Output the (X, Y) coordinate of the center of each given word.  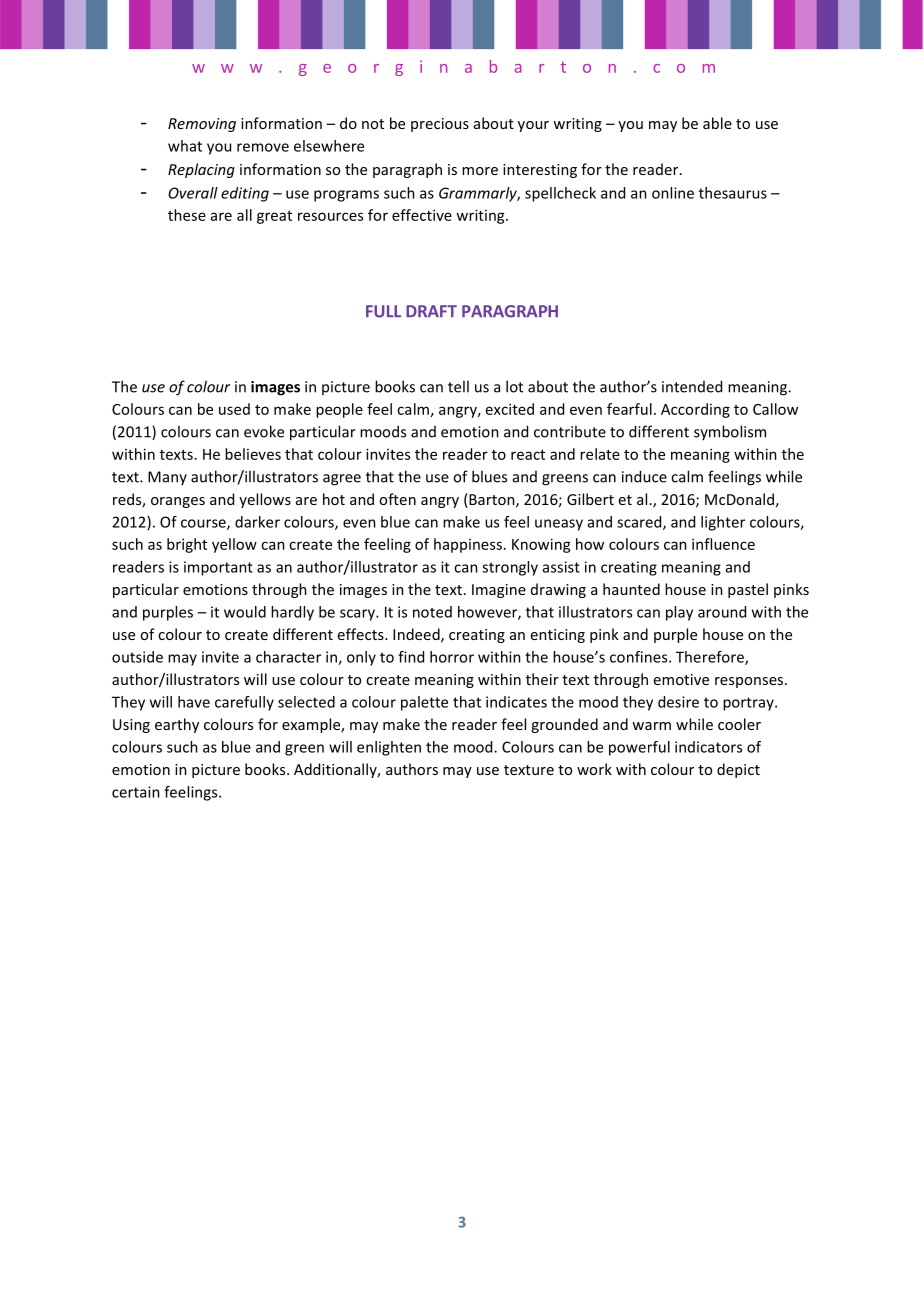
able (717, 123)
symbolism (730, 432)
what (185, 146)
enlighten (389, 748)
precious (440, 125)
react (528, 455)
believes (253, 454)
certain (136, 792)
